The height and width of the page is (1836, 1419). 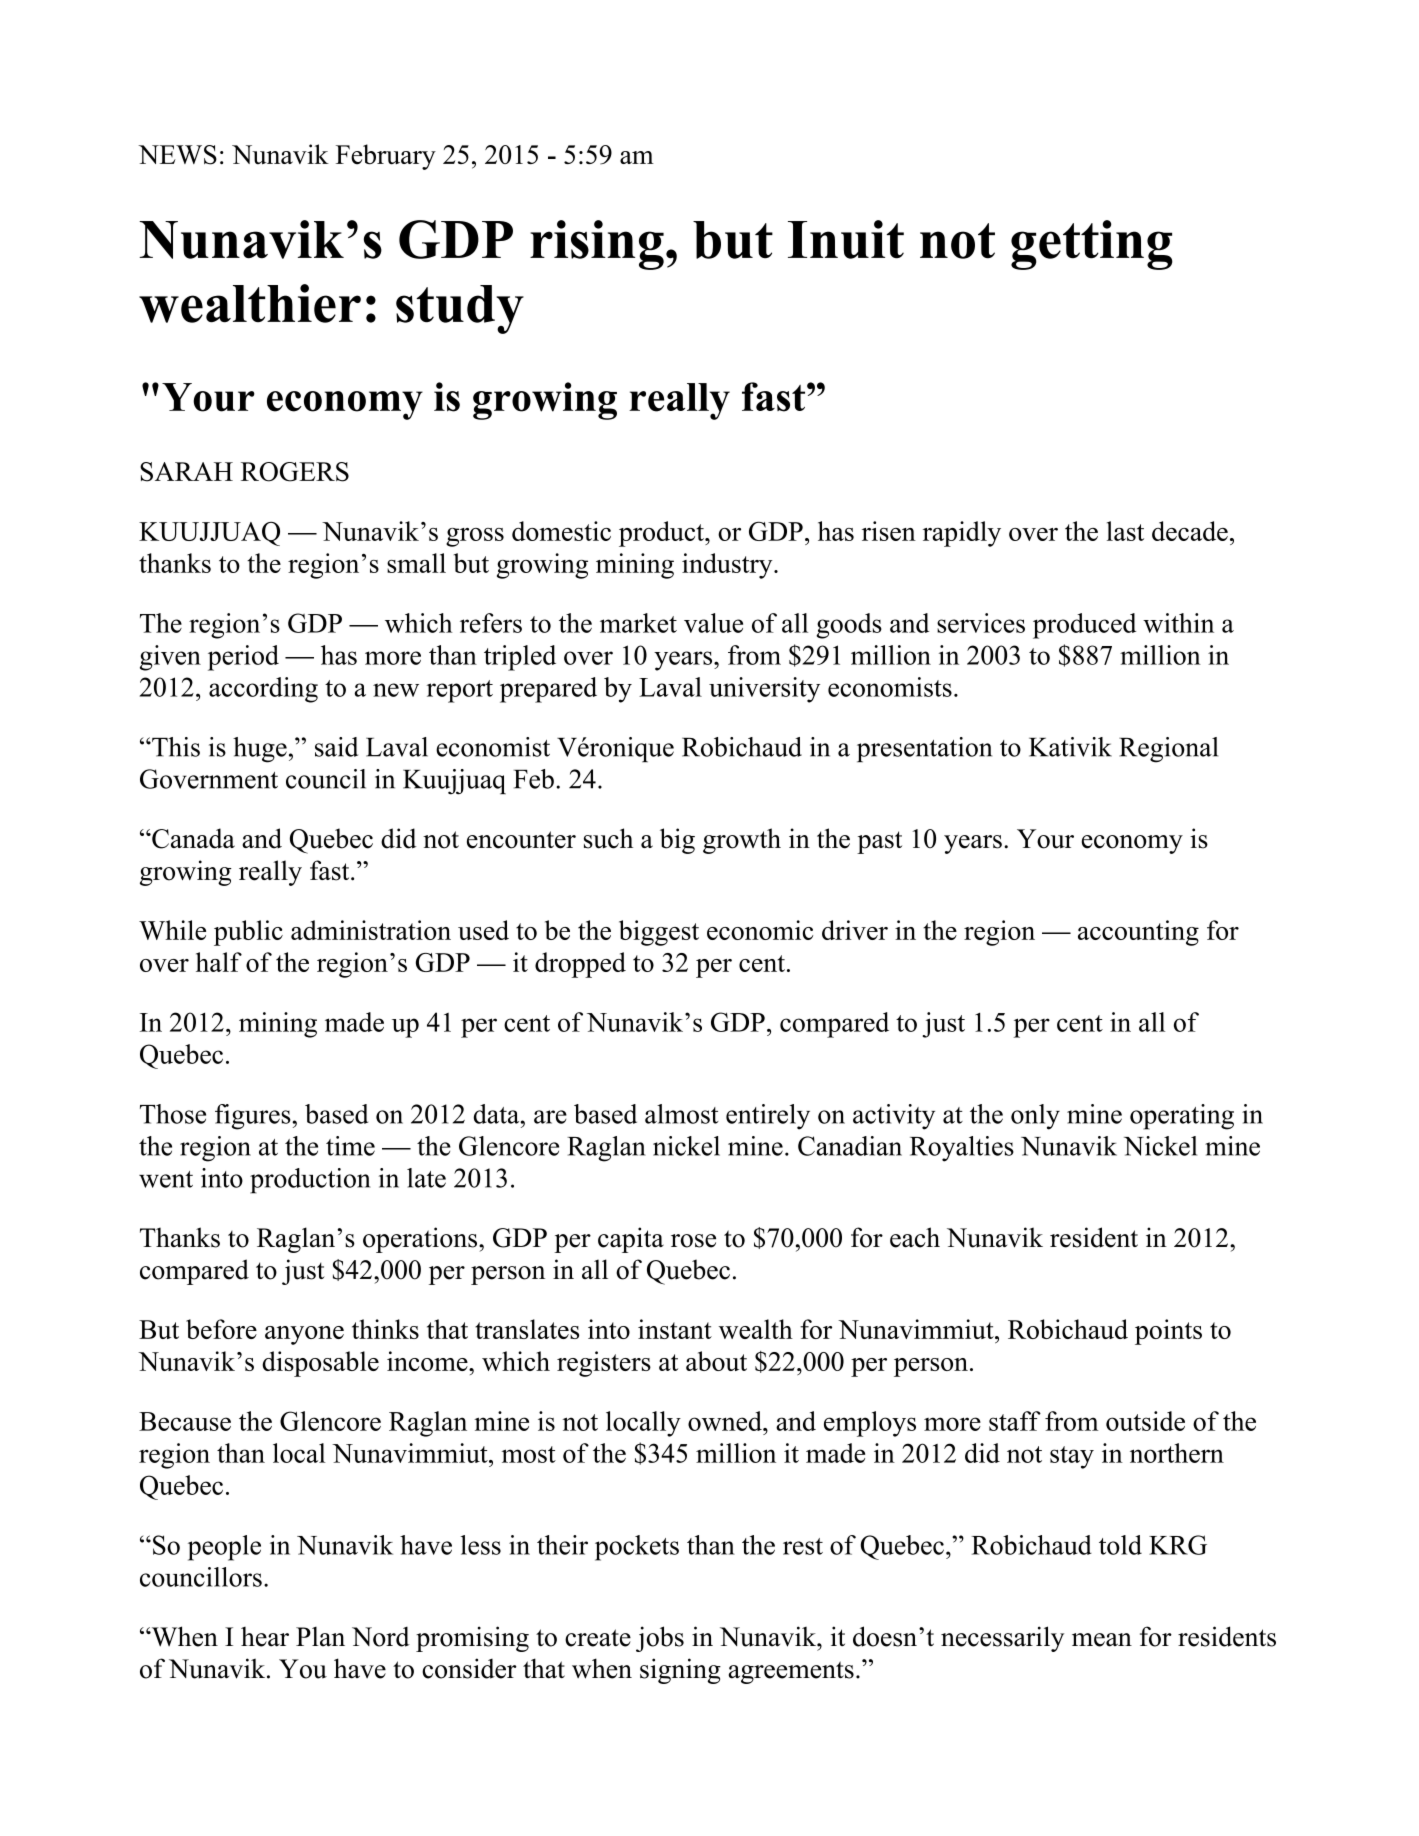 I want to click on mean, so click(x=1102, y=1640).
